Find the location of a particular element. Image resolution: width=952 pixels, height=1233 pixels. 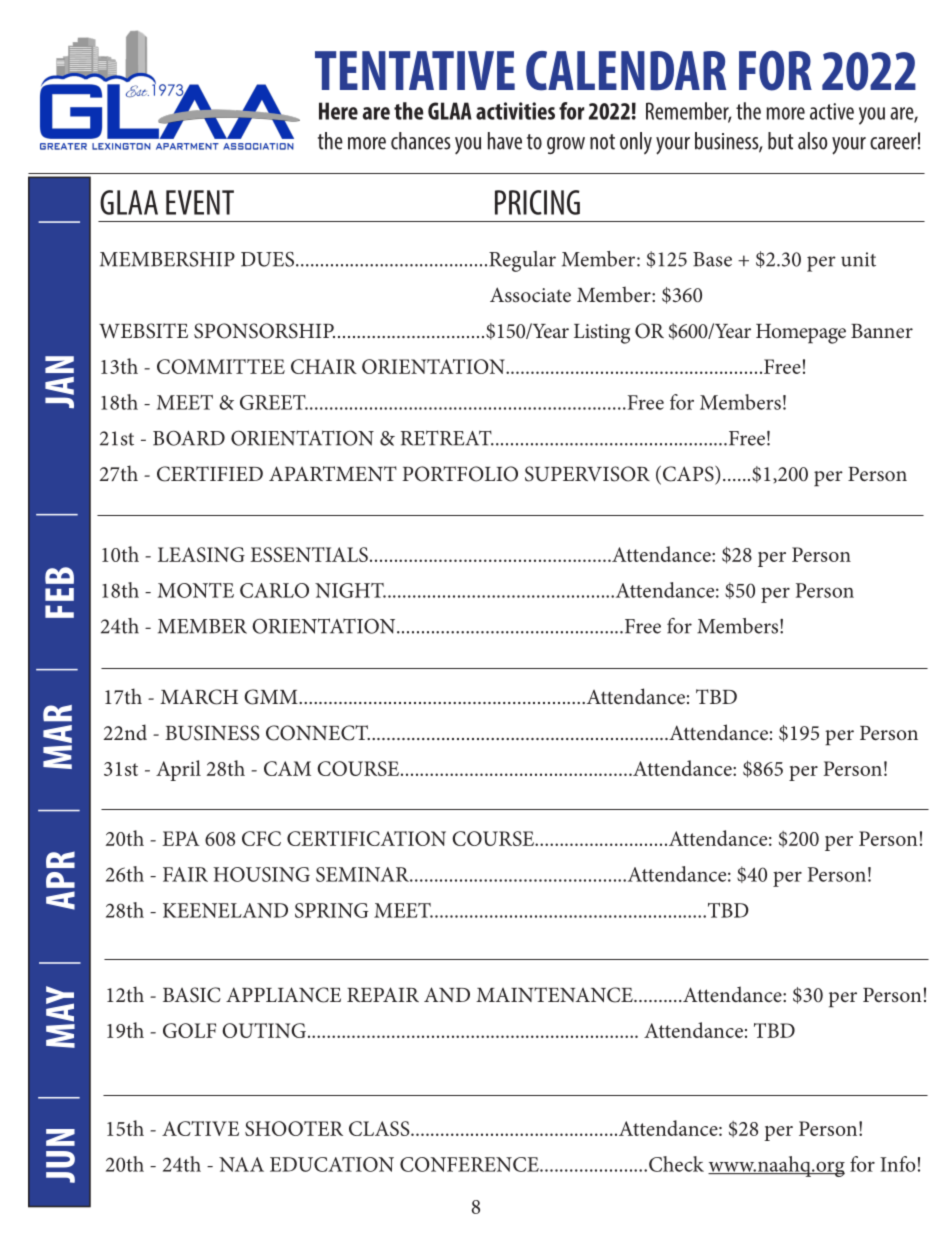

activities is located at coordinates (515, 111).
